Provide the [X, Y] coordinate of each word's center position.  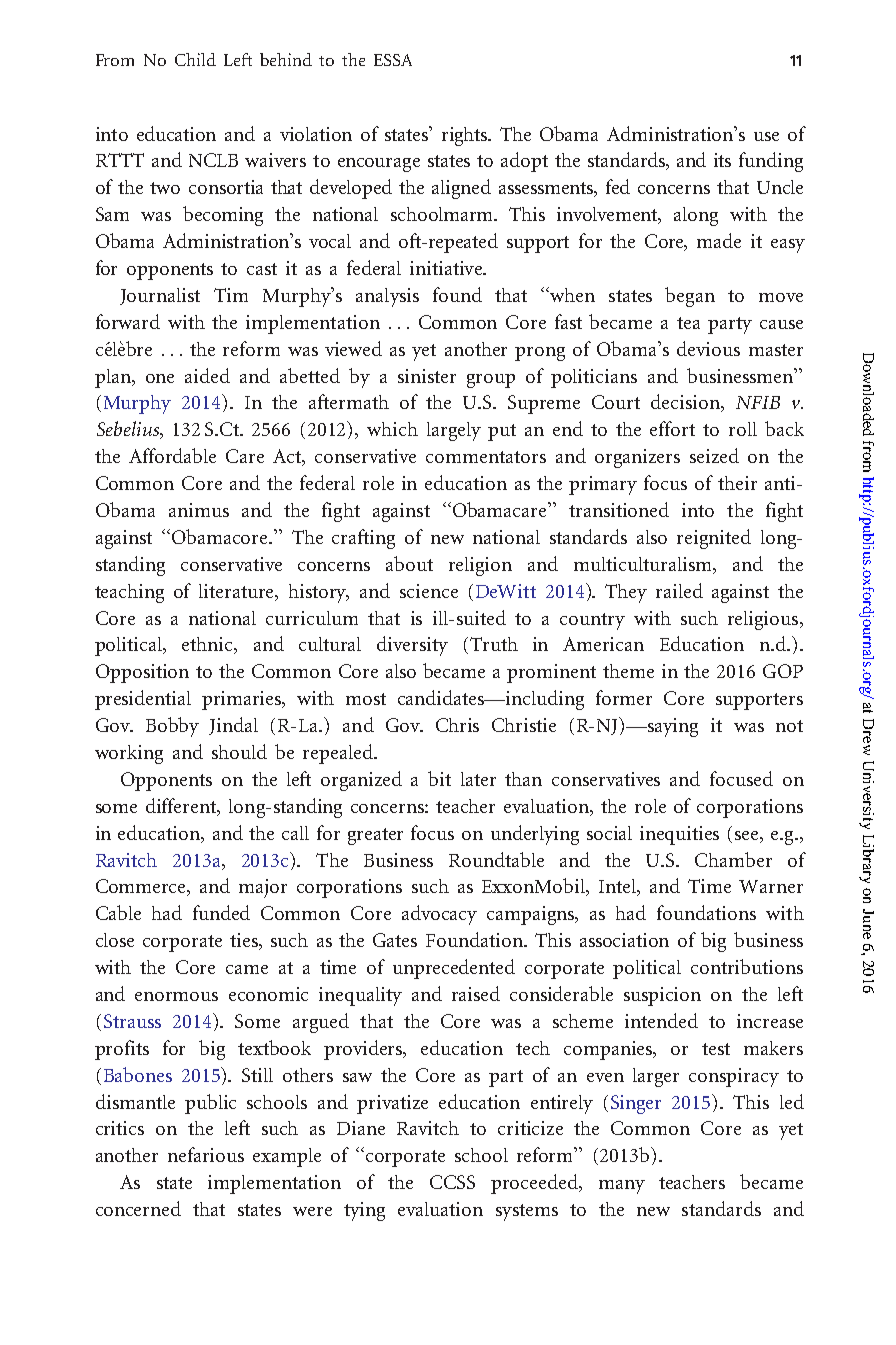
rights [466, 136]
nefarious [206, 1154]
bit [439, 778]
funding [771, 162]
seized [714, 455]
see [748, 835]
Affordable [172, 455]
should [239, 751]
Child [195, 59]
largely [454, 431]
